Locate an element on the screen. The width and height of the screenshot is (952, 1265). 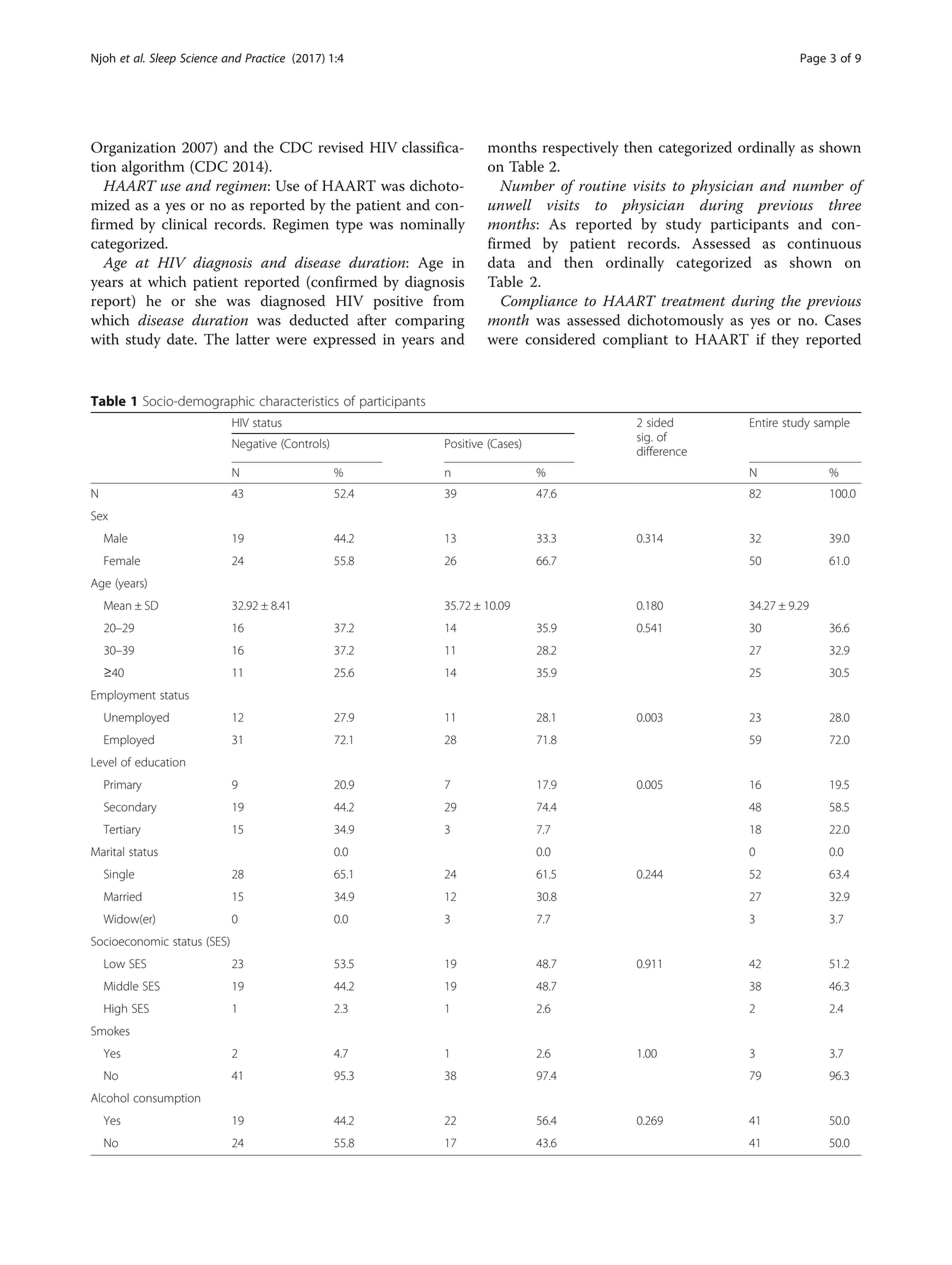
Page is located at coordinates (813, 59).
